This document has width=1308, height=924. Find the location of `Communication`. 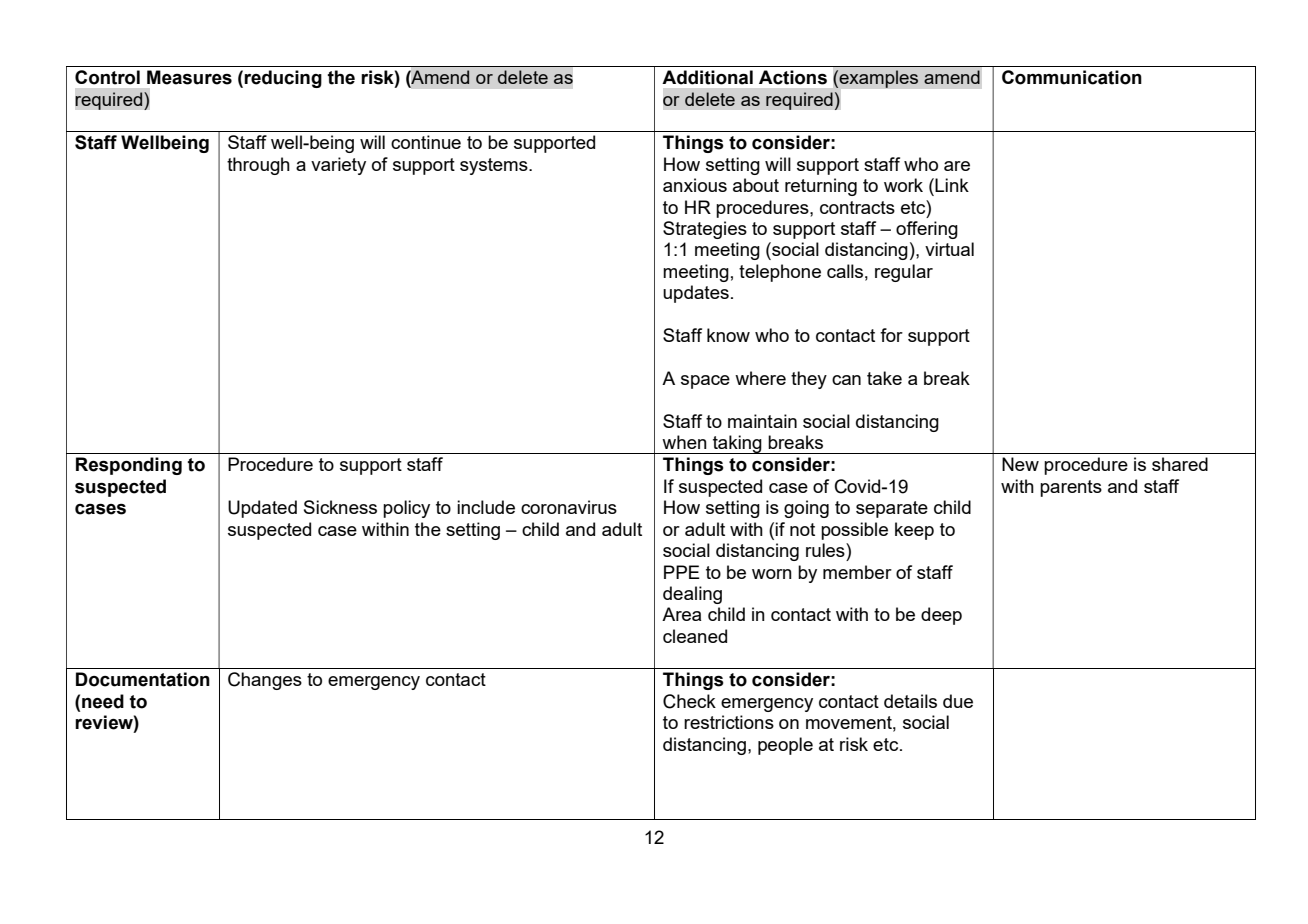

Communication is located at coordinates (1072, 77).
